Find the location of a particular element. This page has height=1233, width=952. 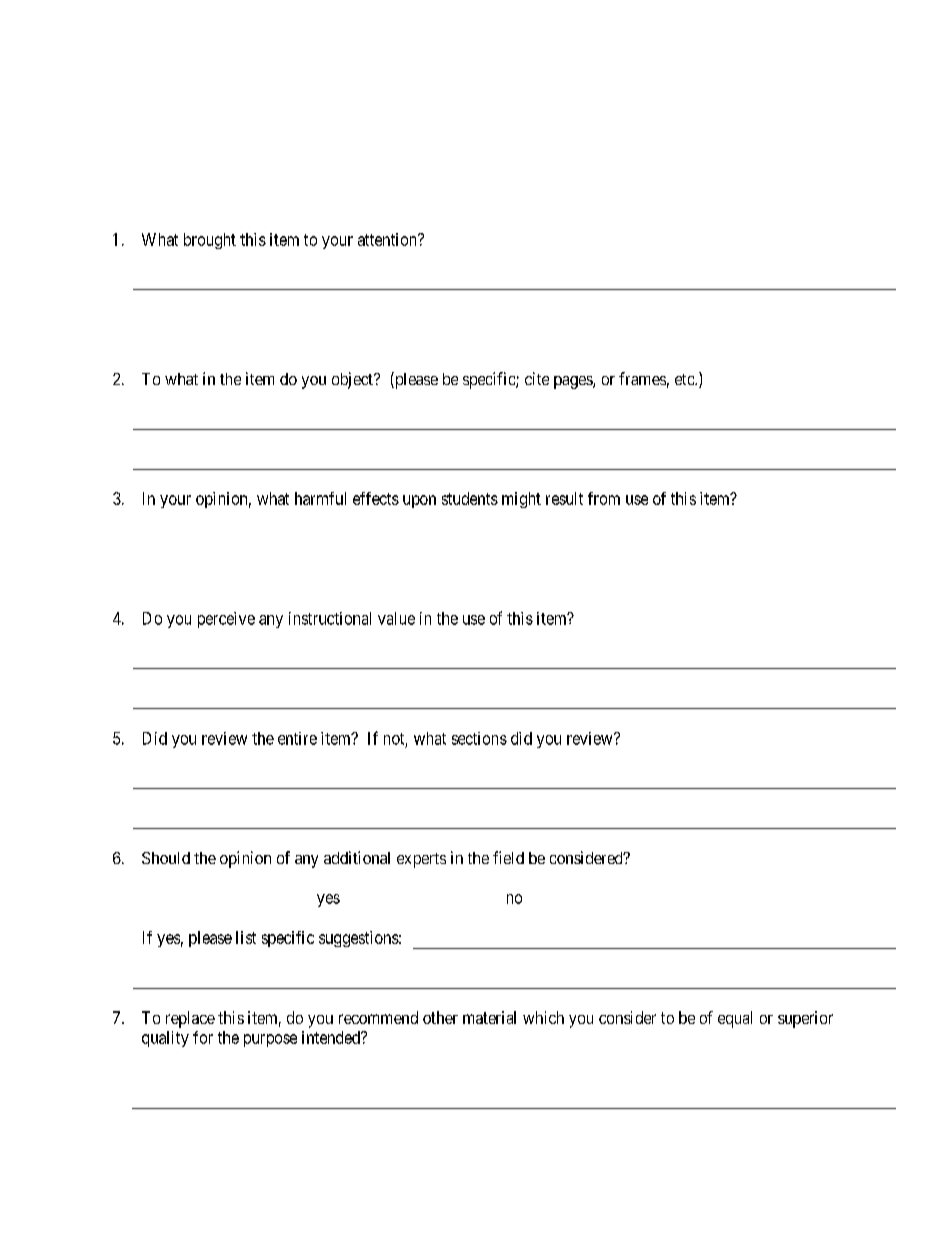

perceive is located at coordinates (226, 620).
